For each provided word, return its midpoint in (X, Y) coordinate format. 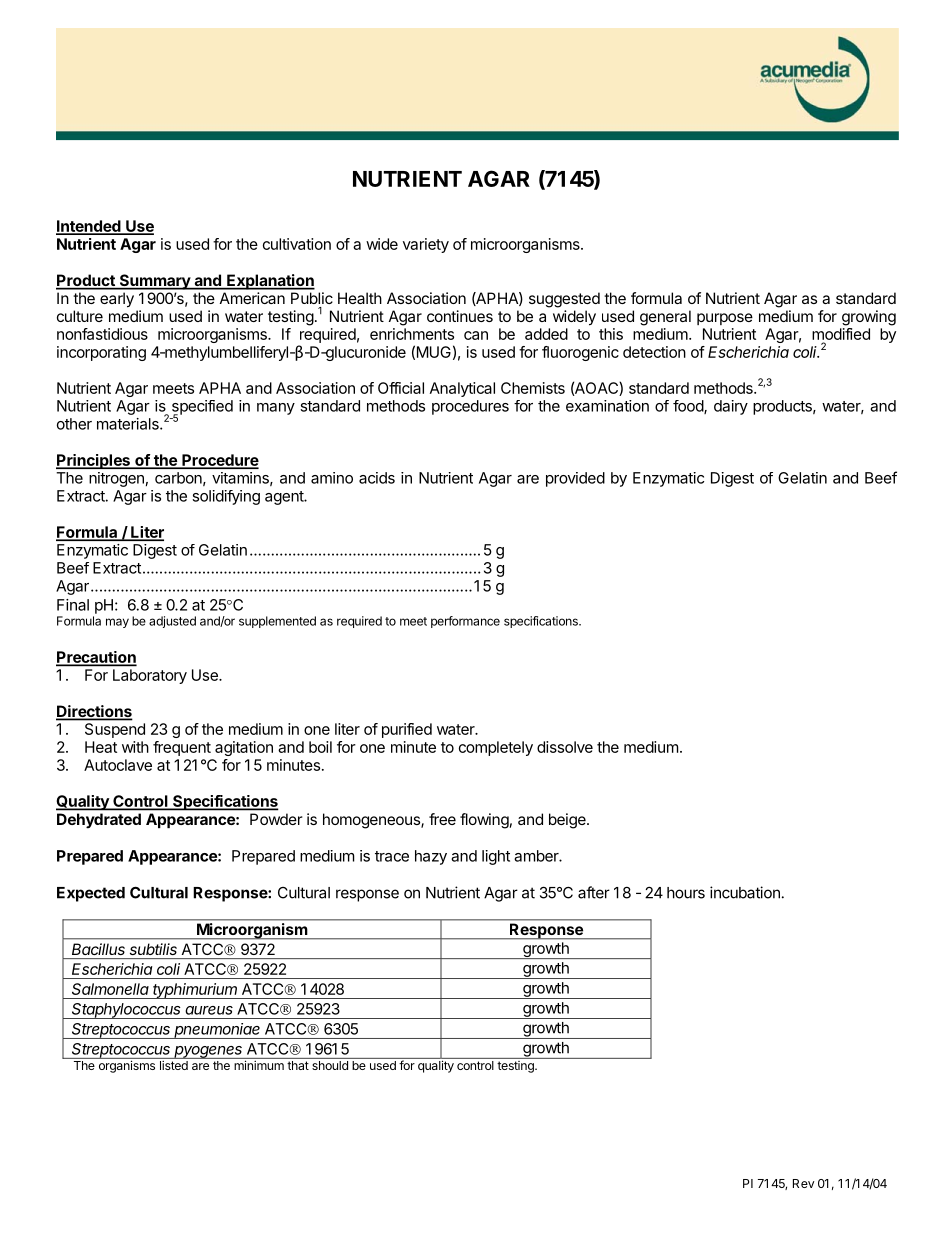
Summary (154, 282)
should (330, 1065)
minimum (259, 1065)
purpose (725, 319)
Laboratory (150, 676)
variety (426, 245)
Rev (803, 1183)
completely (496, 748)
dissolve (565, 747)
